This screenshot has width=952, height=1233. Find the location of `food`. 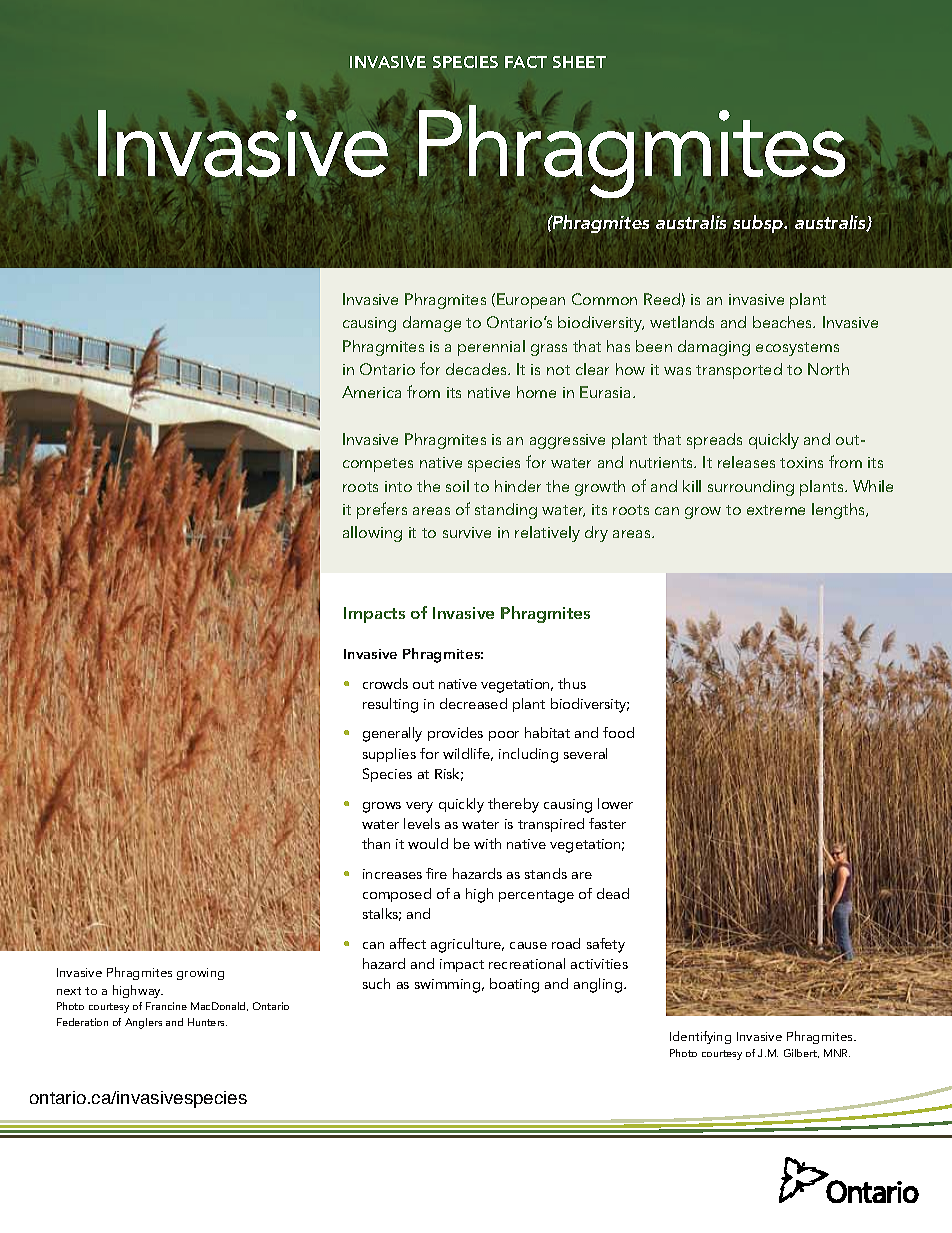

food is located at coordinates (618, 732).
